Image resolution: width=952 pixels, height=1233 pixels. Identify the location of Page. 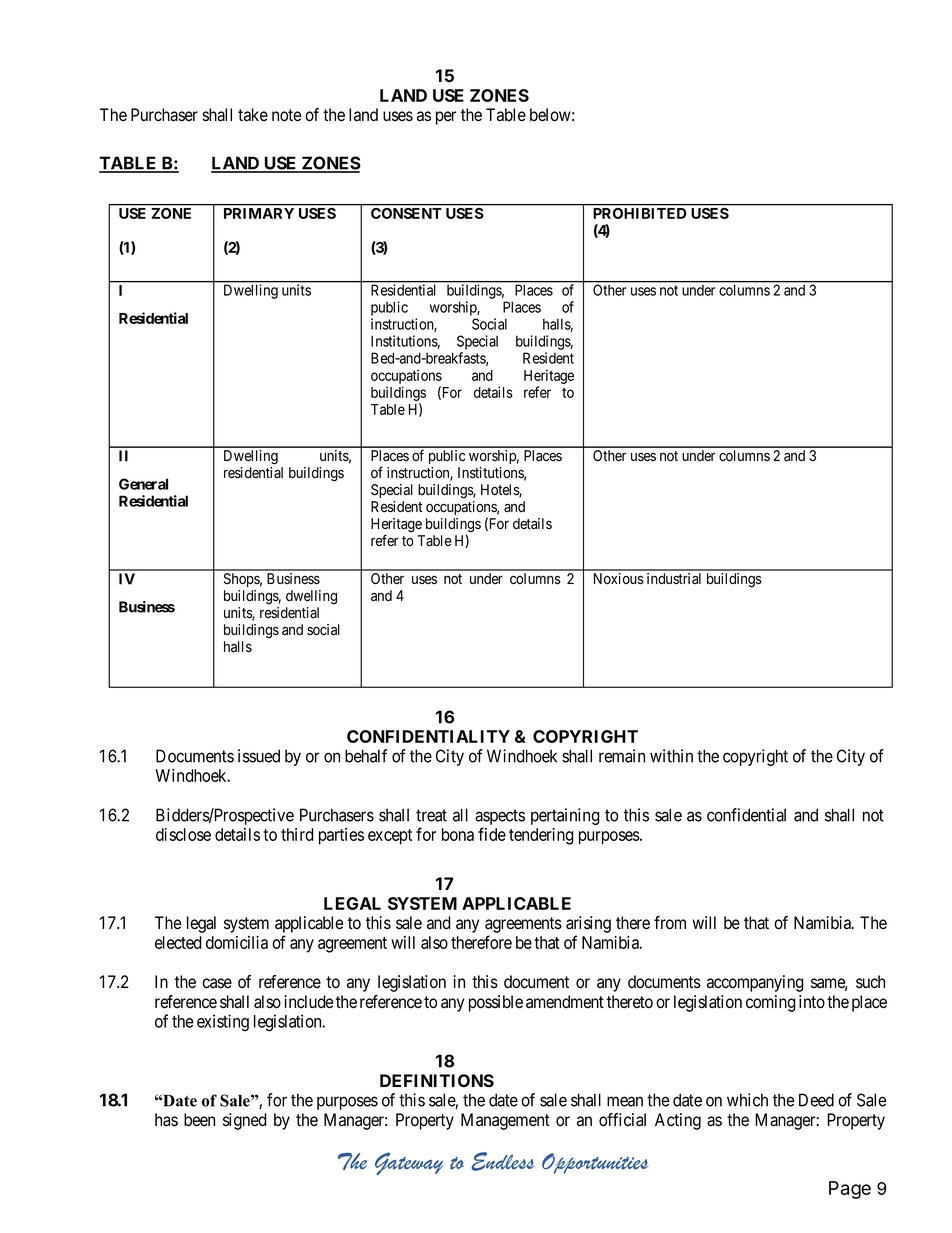
(850, 1190).
